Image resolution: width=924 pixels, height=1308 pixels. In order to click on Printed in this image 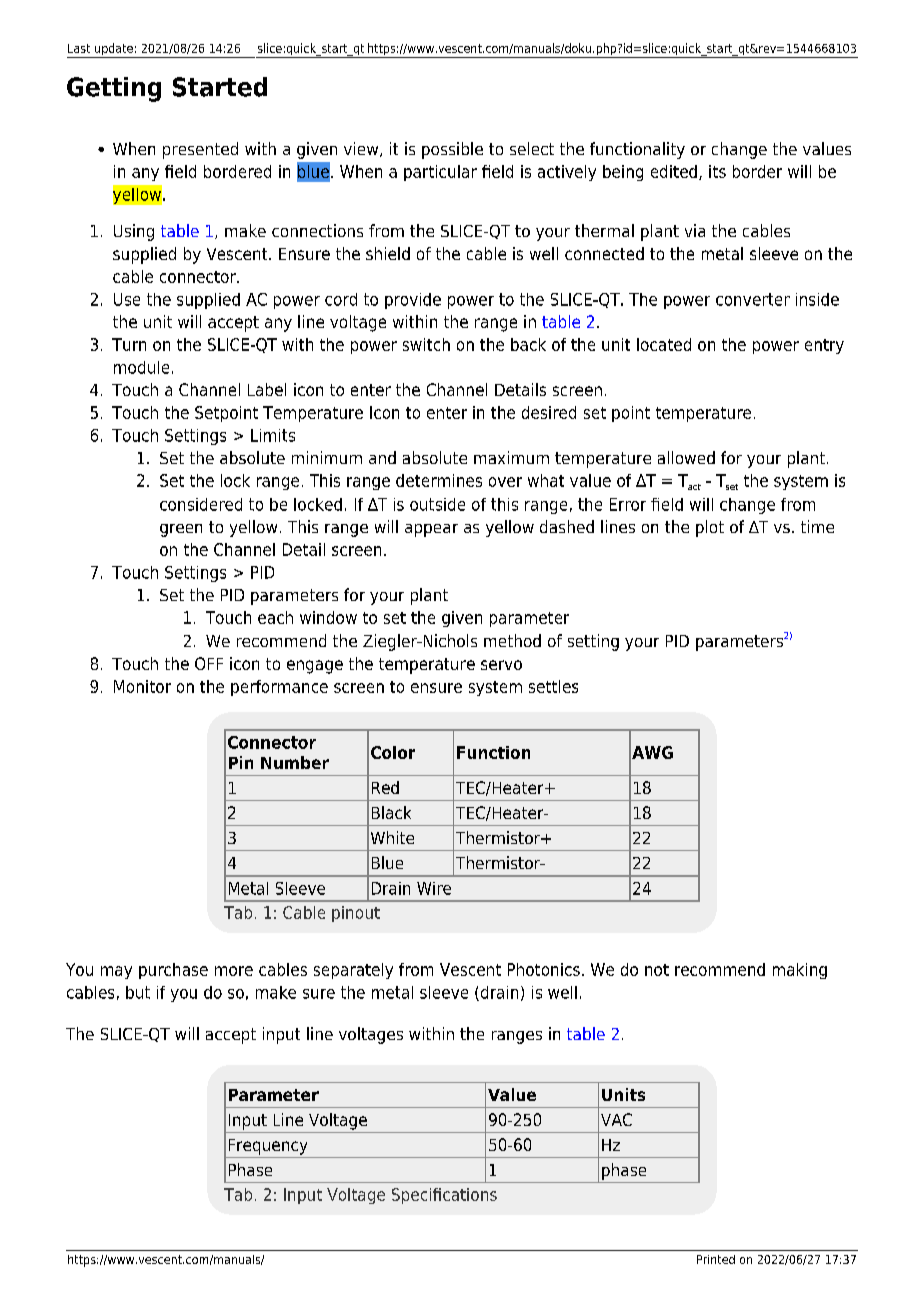, I will do `click(716, 1259)`.
